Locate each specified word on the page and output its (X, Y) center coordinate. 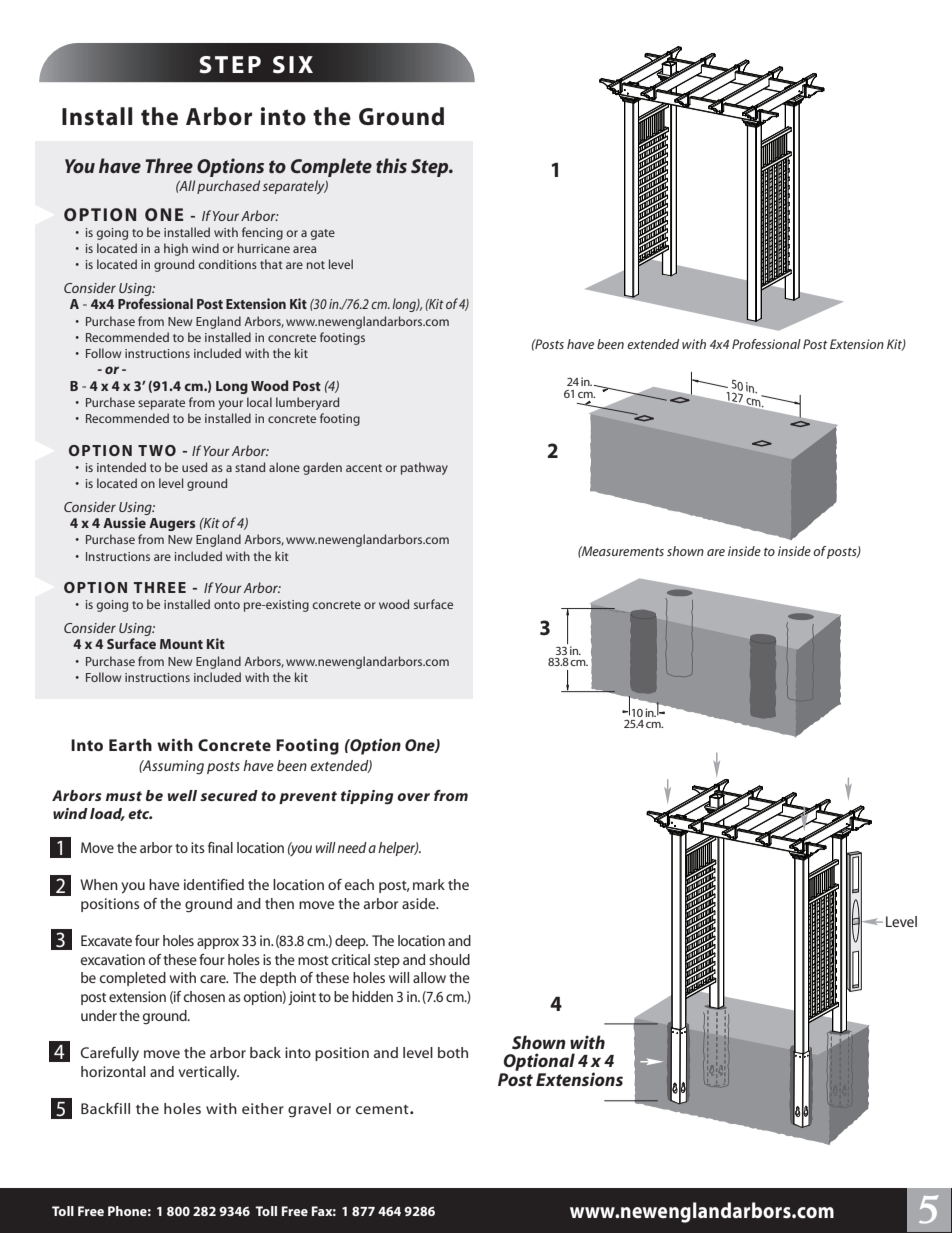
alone (284, 467)
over (413, 797)
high (176, 249)
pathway (424, 468)
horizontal (113, 1071)
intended (121, 467)
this (391, 165)
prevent (308, 797)
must (124, 796)
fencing (262, 233)
